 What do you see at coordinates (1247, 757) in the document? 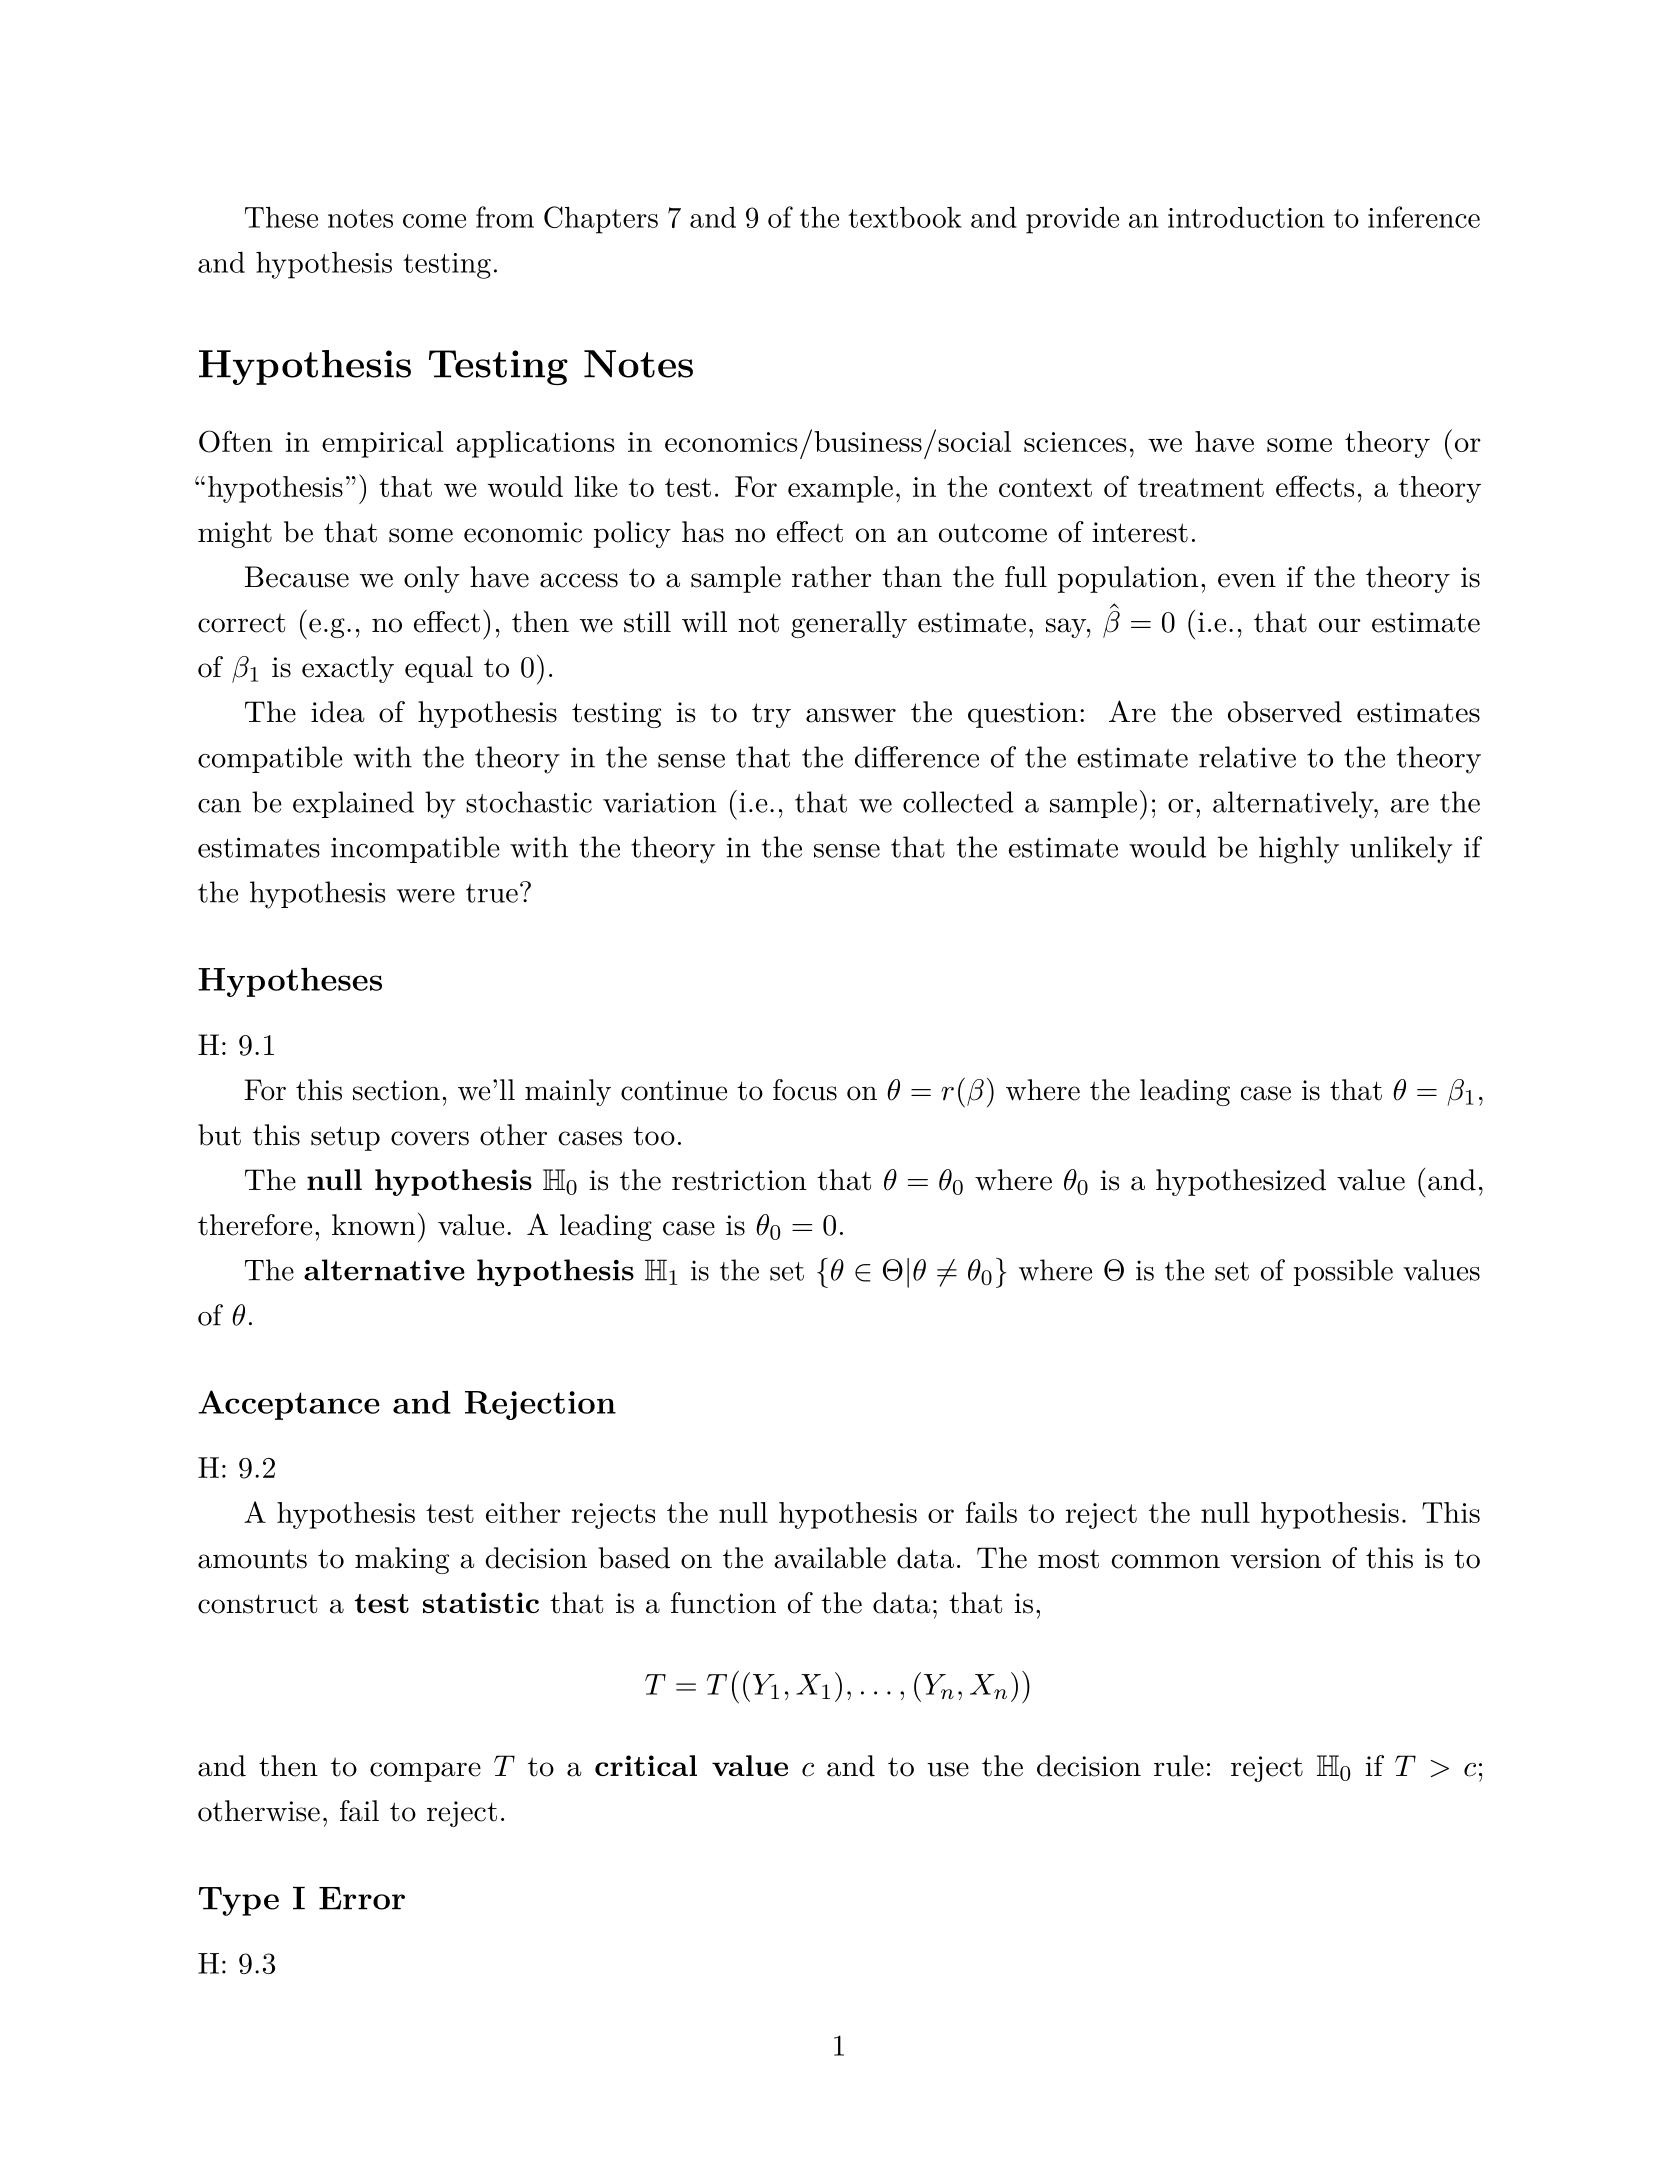
I see `relative` at bounding box center [1247, 757].
